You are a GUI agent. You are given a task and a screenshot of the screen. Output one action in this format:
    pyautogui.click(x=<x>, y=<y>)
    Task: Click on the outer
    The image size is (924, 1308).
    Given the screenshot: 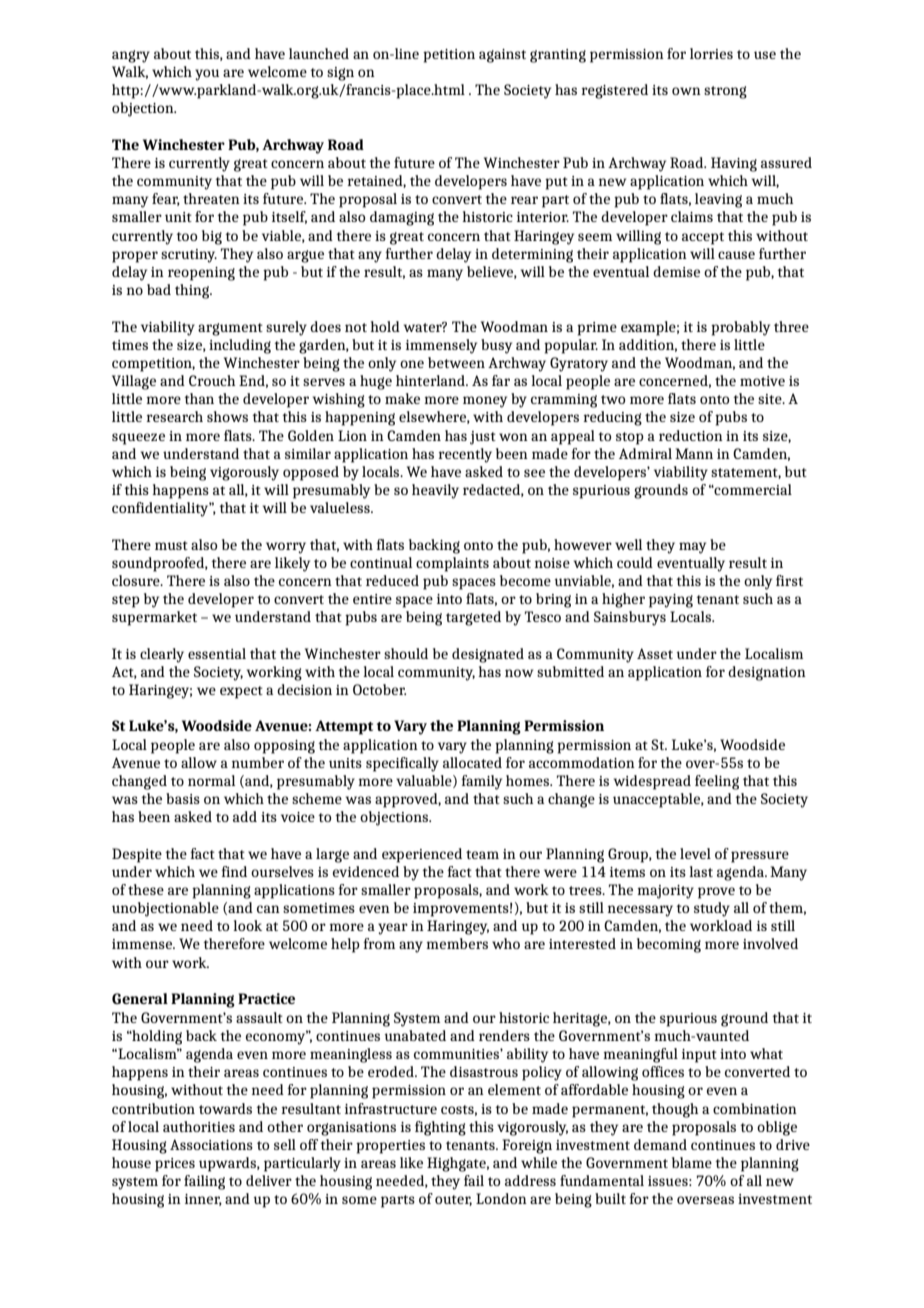 What is the action you would take?
    pyautogui.click(x=453, y=1200)
